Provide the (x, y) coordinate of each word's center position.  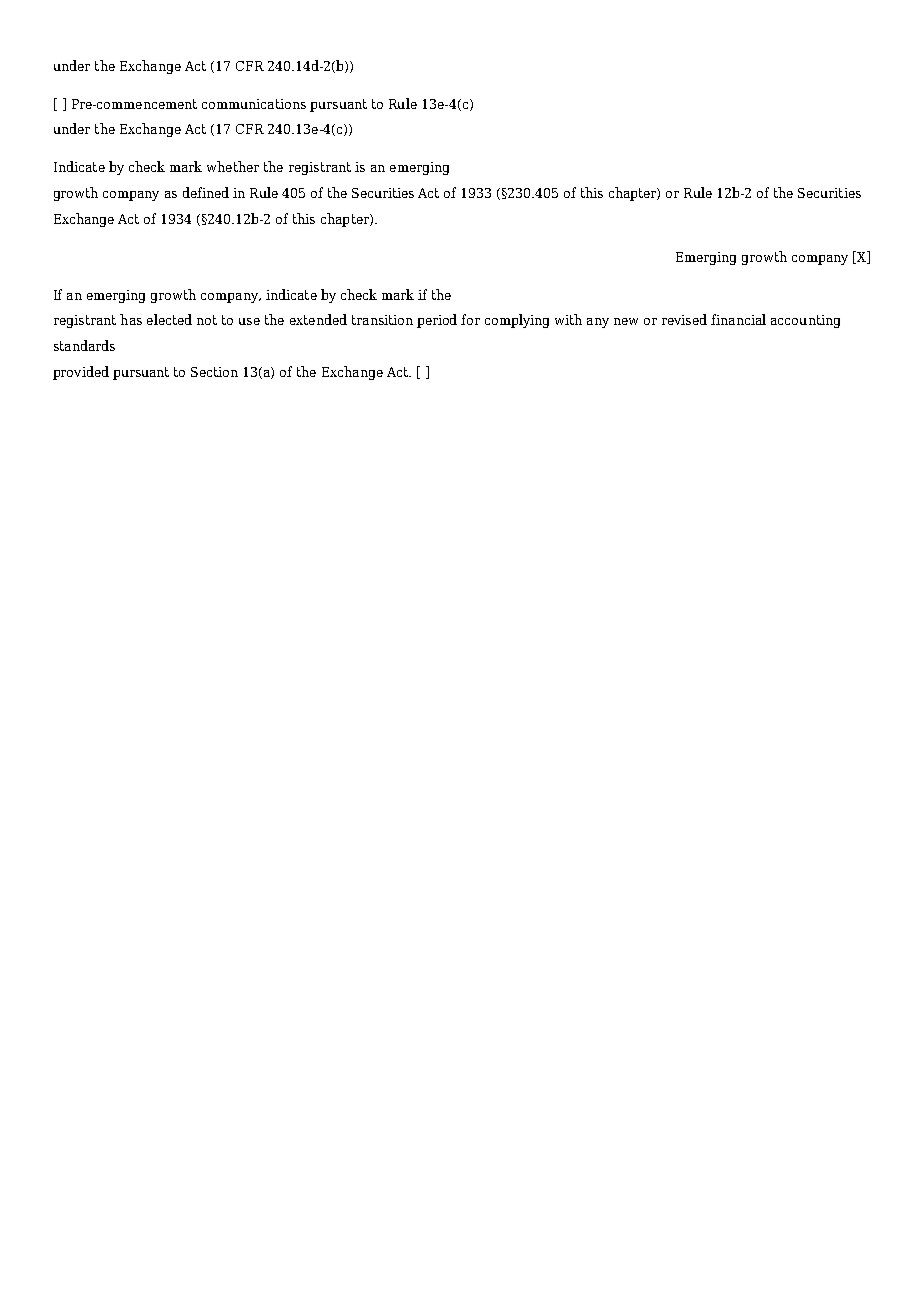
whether (233, 166)
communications (254, 104)
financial (738, 319)
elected (169, 319)
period (437, 321)
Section (214, 372)
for (470, 319)
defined (206, 192)
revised (684, 319)
